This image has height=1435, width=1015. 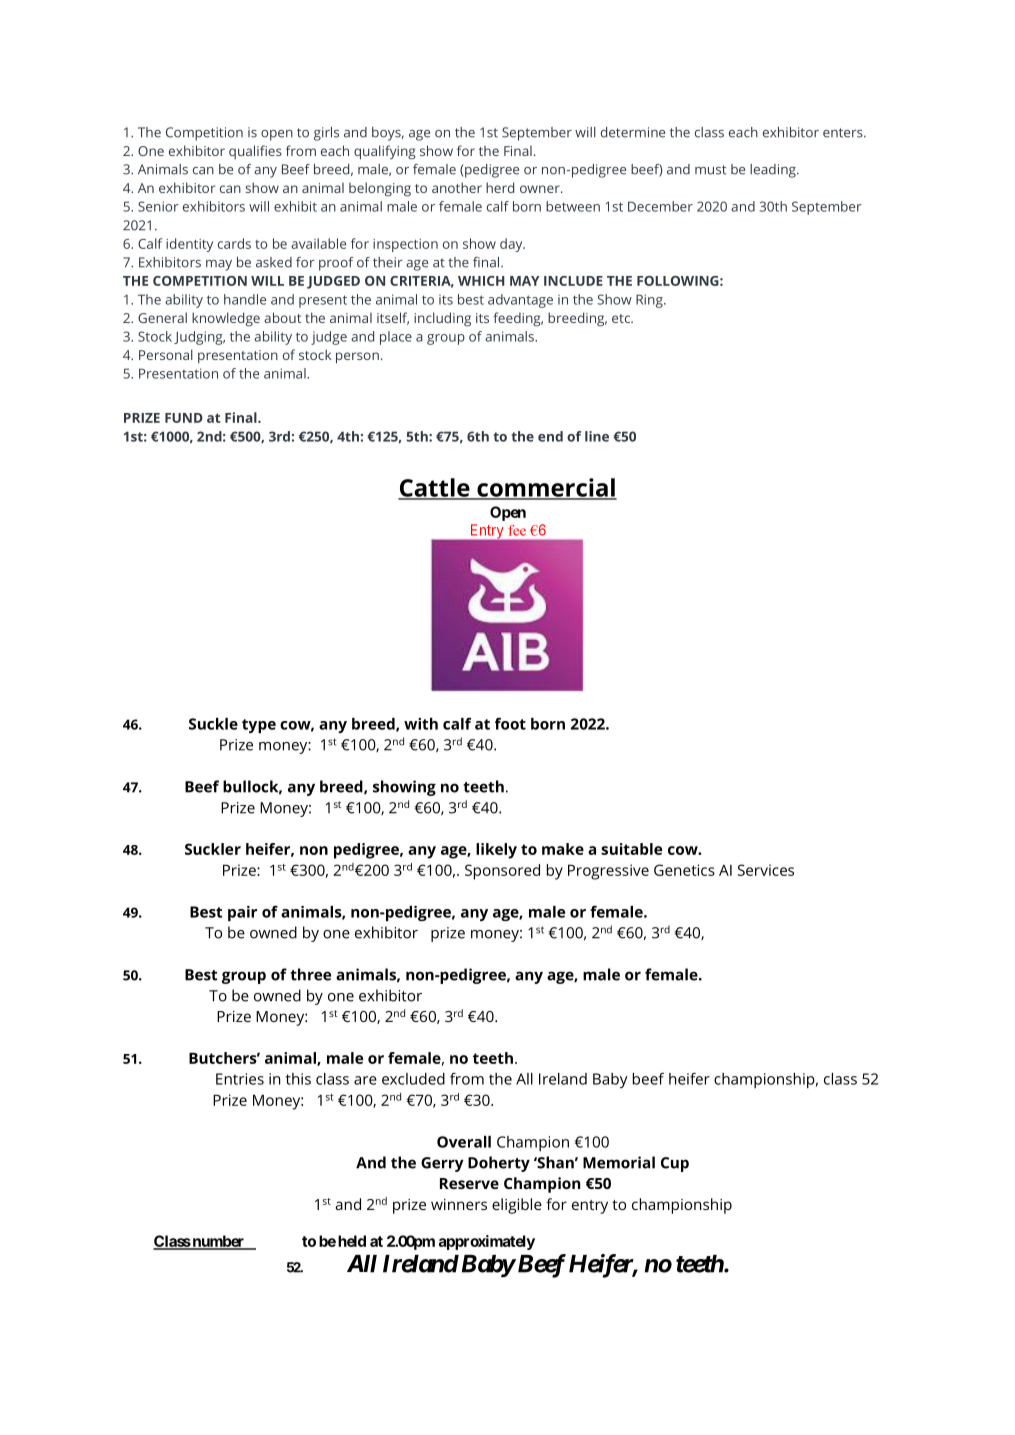 What do you see at coordinates (766, 870) in the image?
I see `Services` at bounding box center [766, 870].
